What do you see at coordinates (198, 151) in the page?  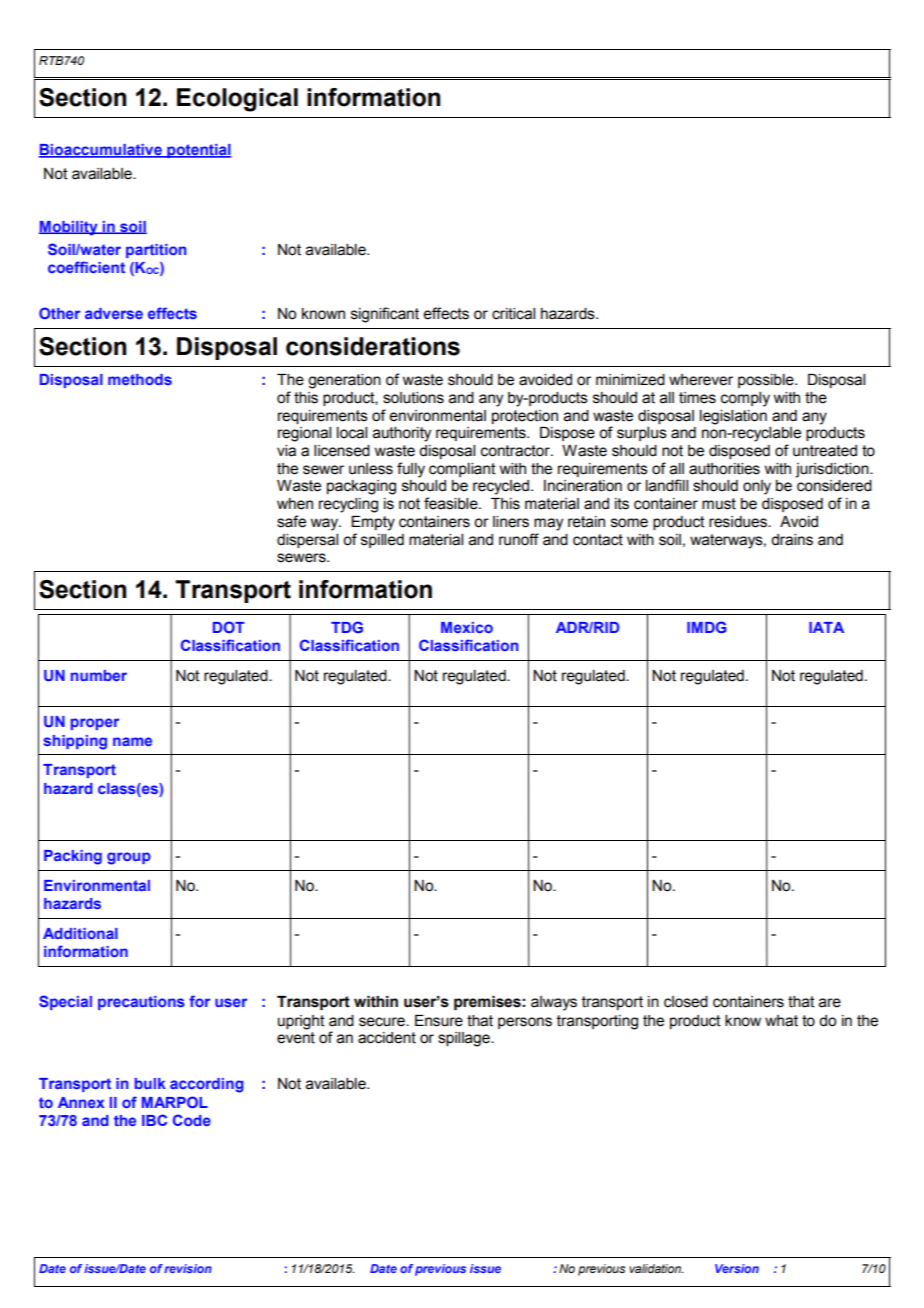 I see `potential` at bounding box center [198, 151].
